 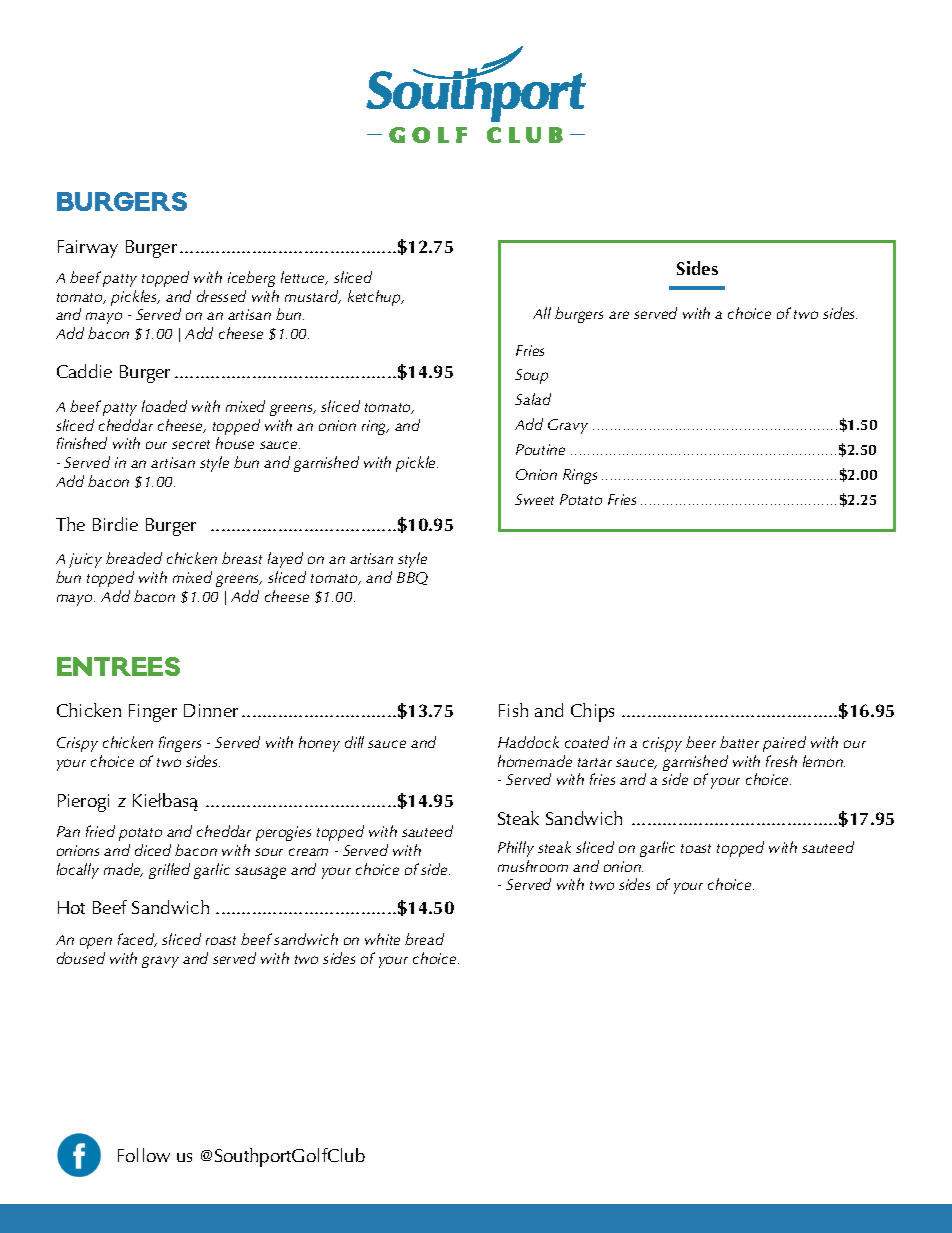 What do you see at coordinates (619, 315) in the screenshot?
I see `are` at bounding box center [619, 315].
